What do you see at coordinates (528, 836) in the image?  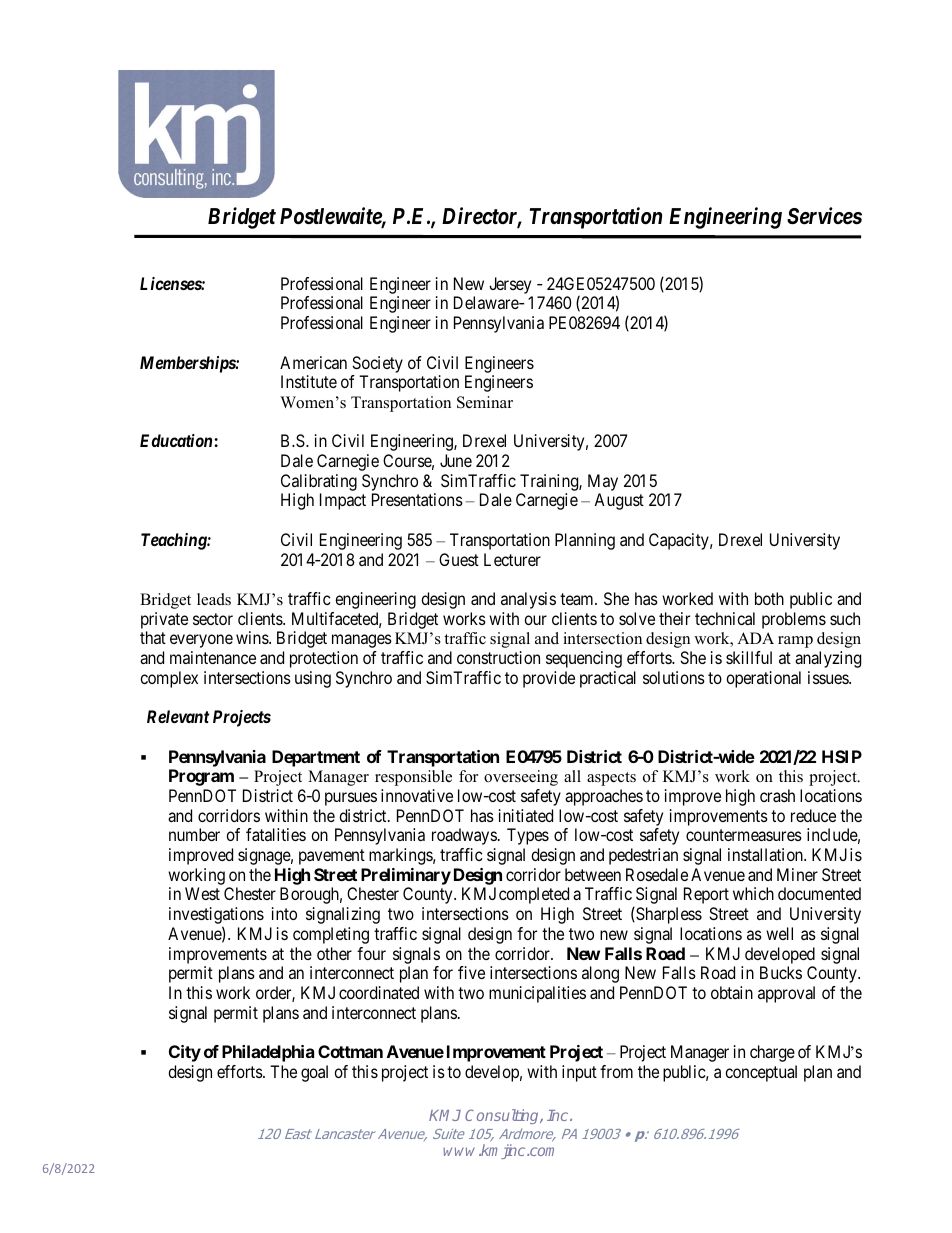 I see `Types` at bounding box center [528, 836].
